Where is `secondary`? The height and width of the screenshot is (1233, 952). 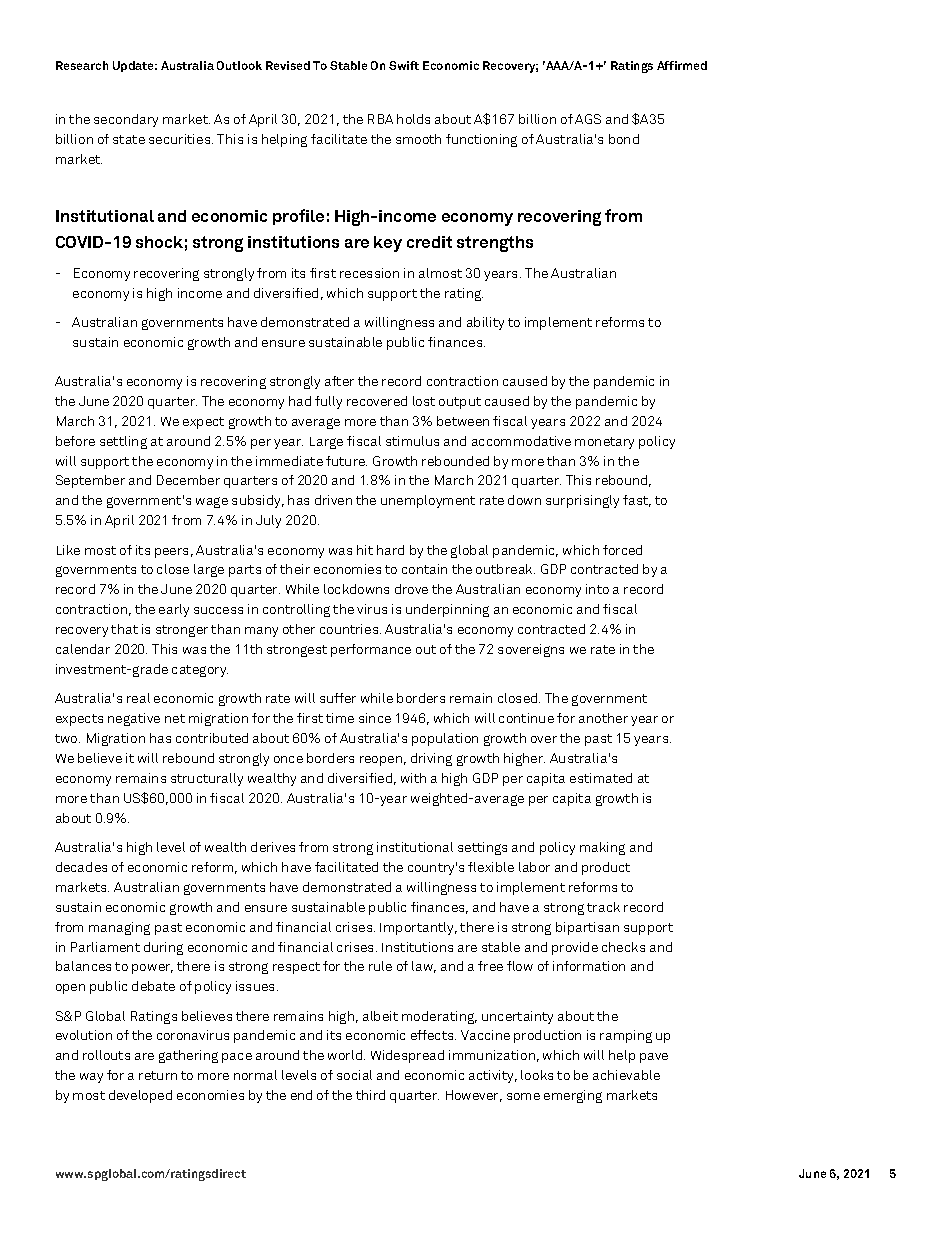 secondary is located at coordinates (126, 120).
